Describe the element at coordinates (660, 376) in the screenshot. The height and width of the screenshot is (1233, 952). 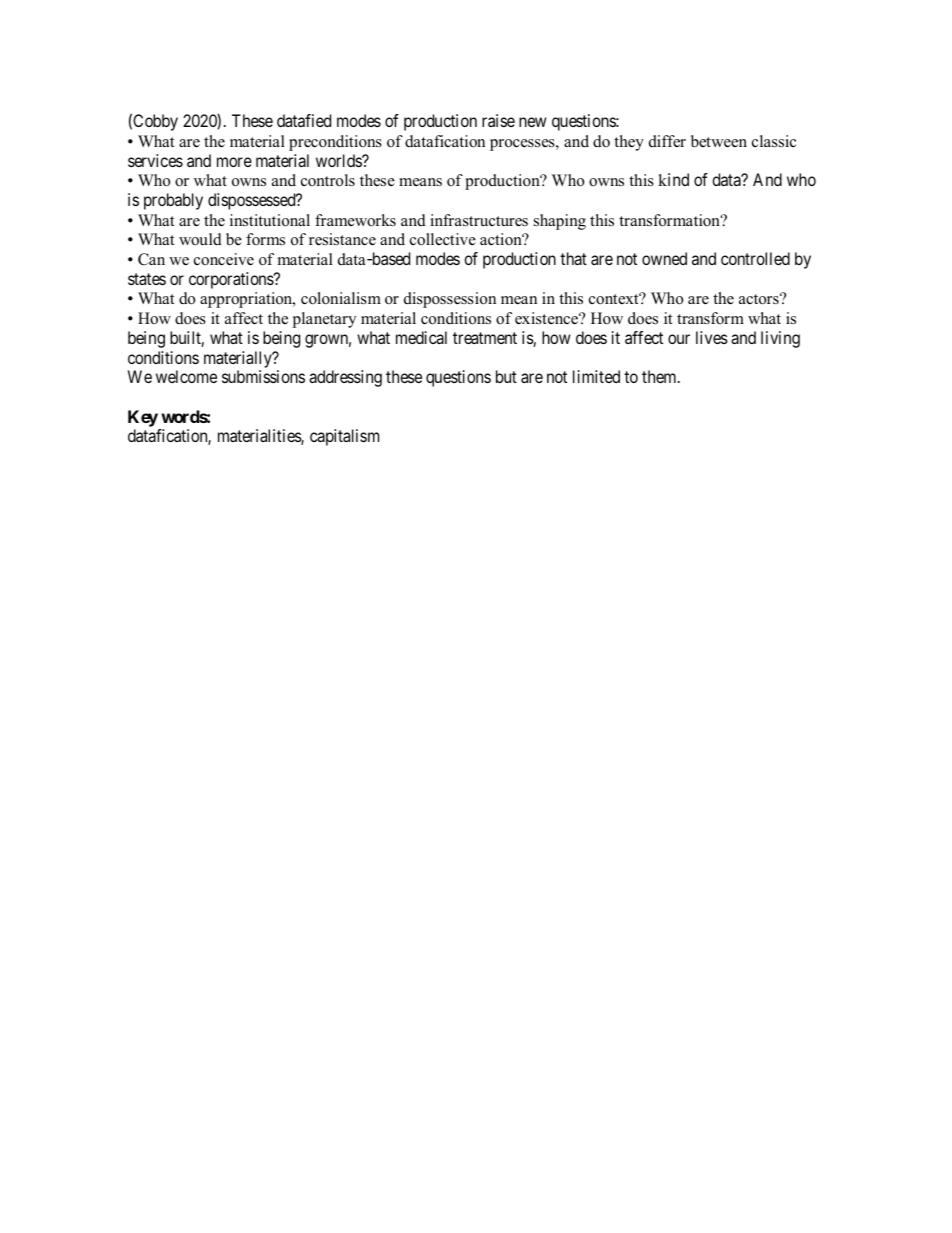
I see `them` at that location.
